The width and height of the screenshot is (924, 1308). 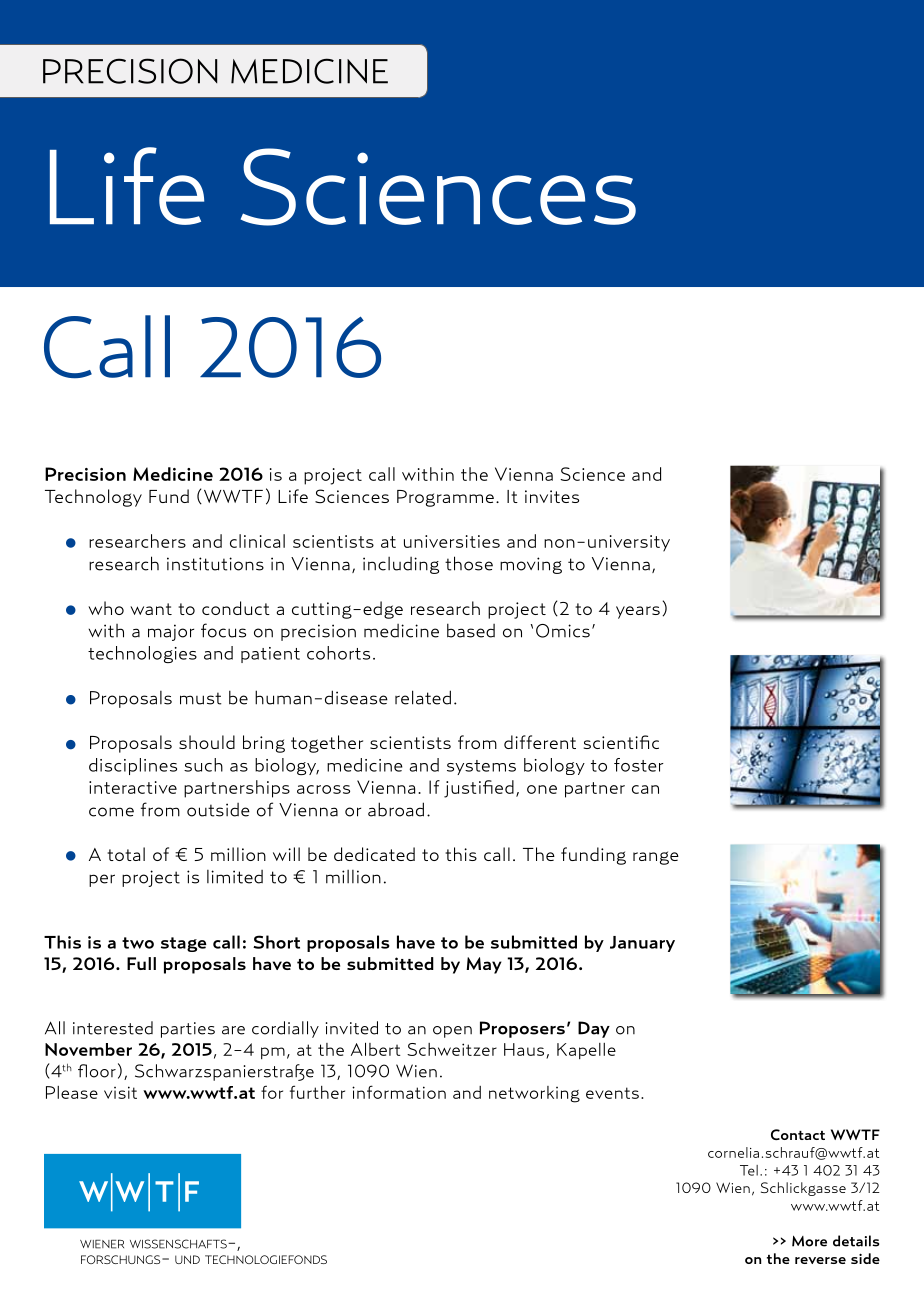 I want to click on per, so click(x=102, y=880).
